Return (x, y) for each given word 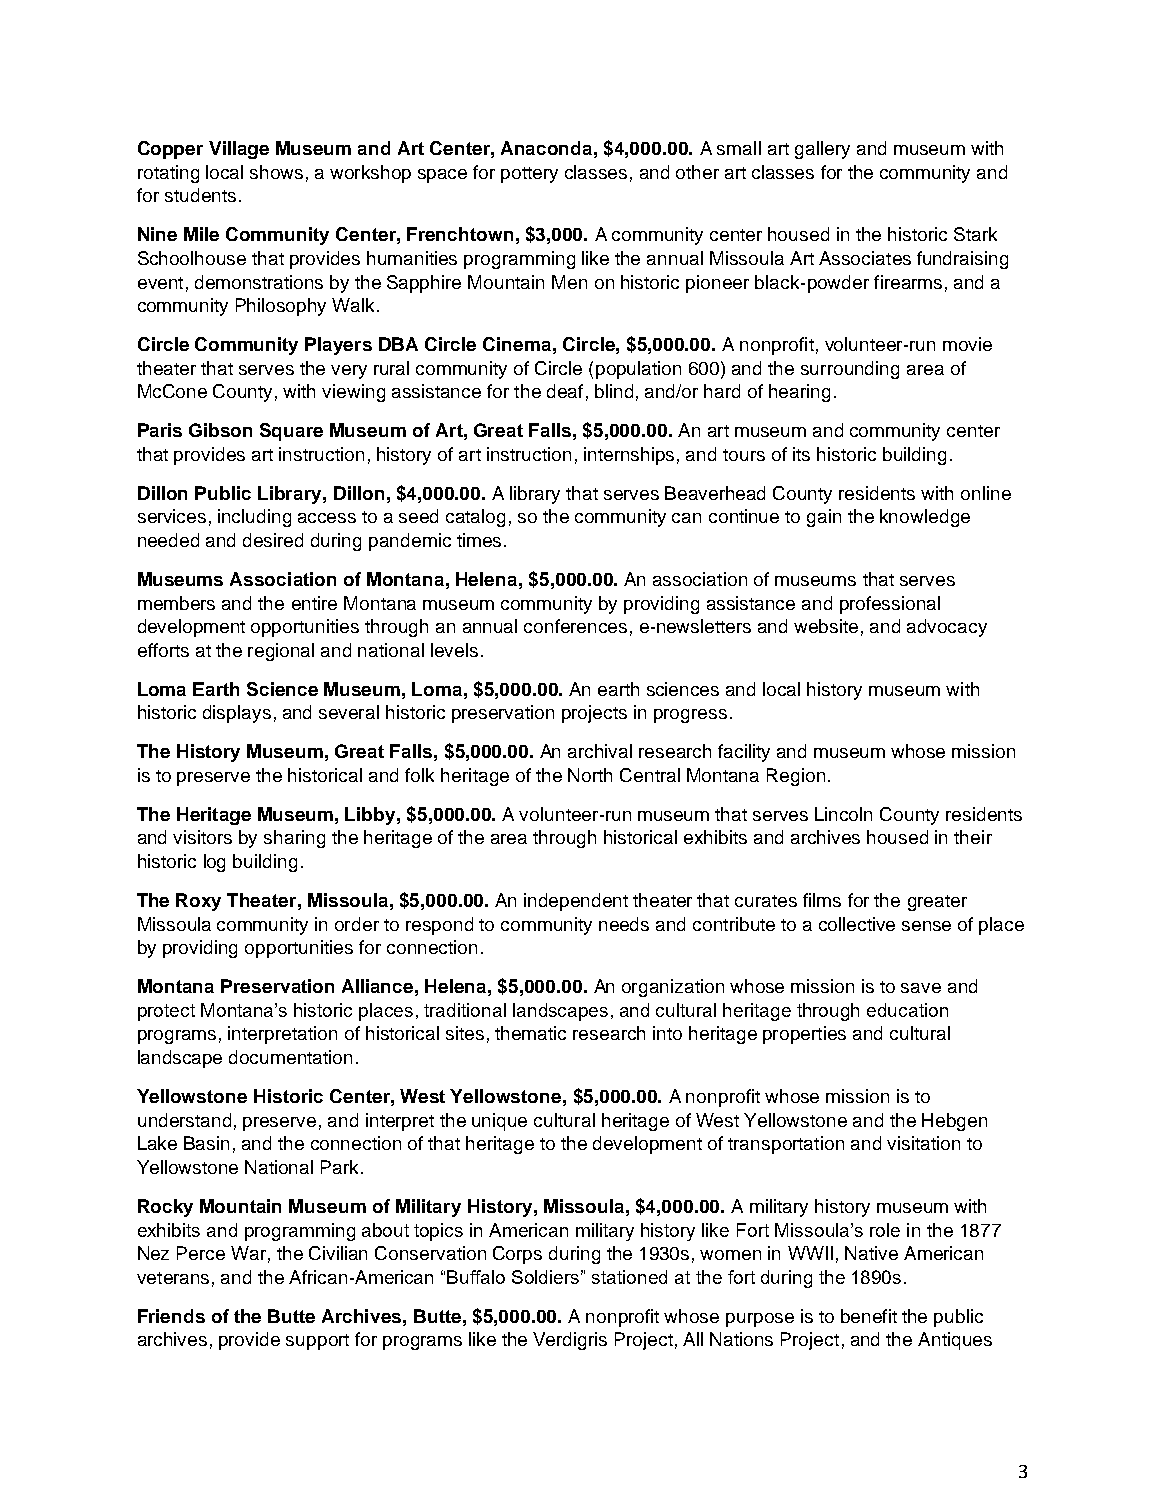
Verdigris (570, 1341)
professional (890, 605)
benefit (869, 1316)
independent (576, 902)
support (317, 1342)
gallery (822, 150)
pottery (529, 175)
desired (273, 540)
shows (276, 172)
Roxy (198, 902)
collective (857, 924)
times (479, 540)
